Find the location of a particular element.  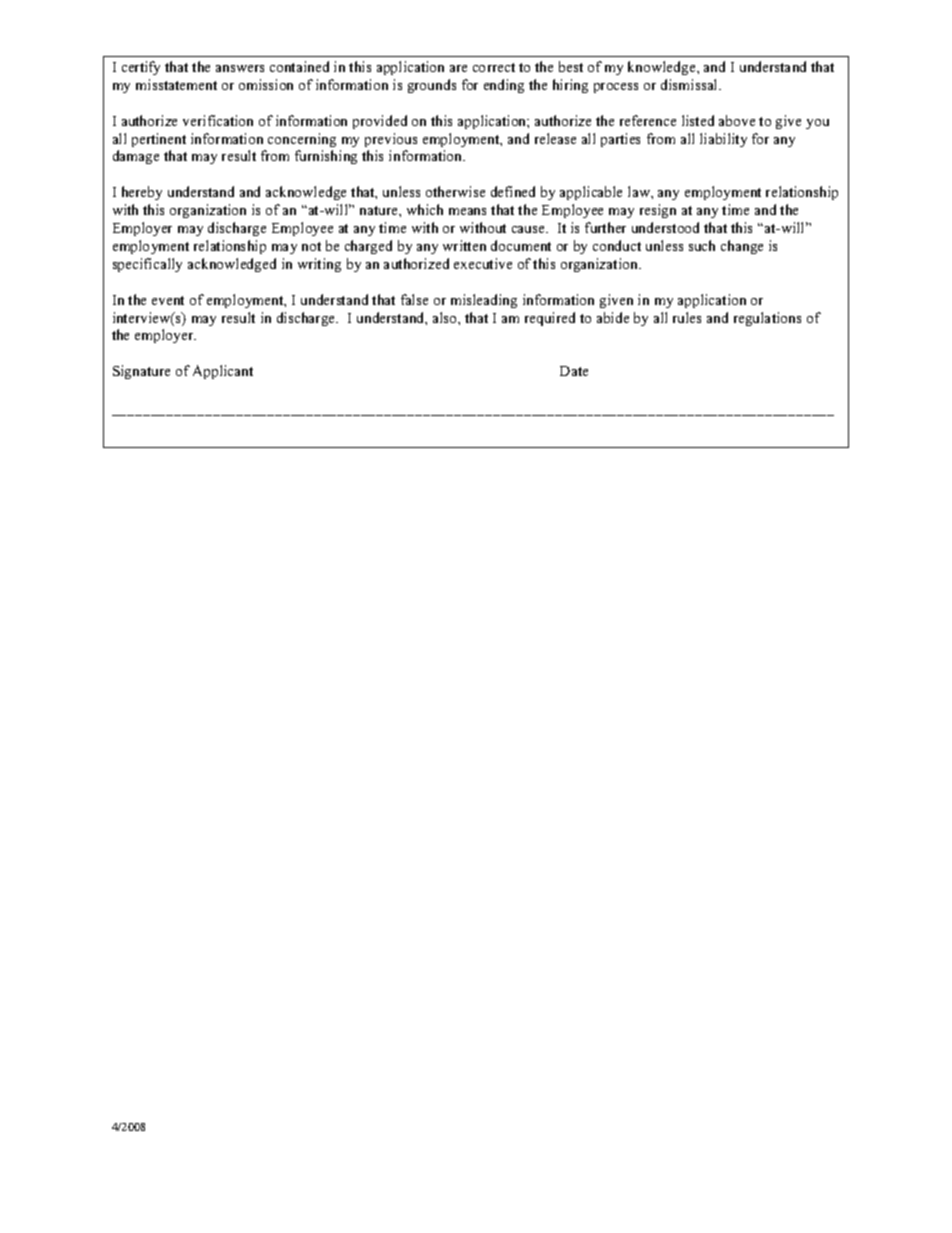

regulations is located at coordinates (767, 319).
